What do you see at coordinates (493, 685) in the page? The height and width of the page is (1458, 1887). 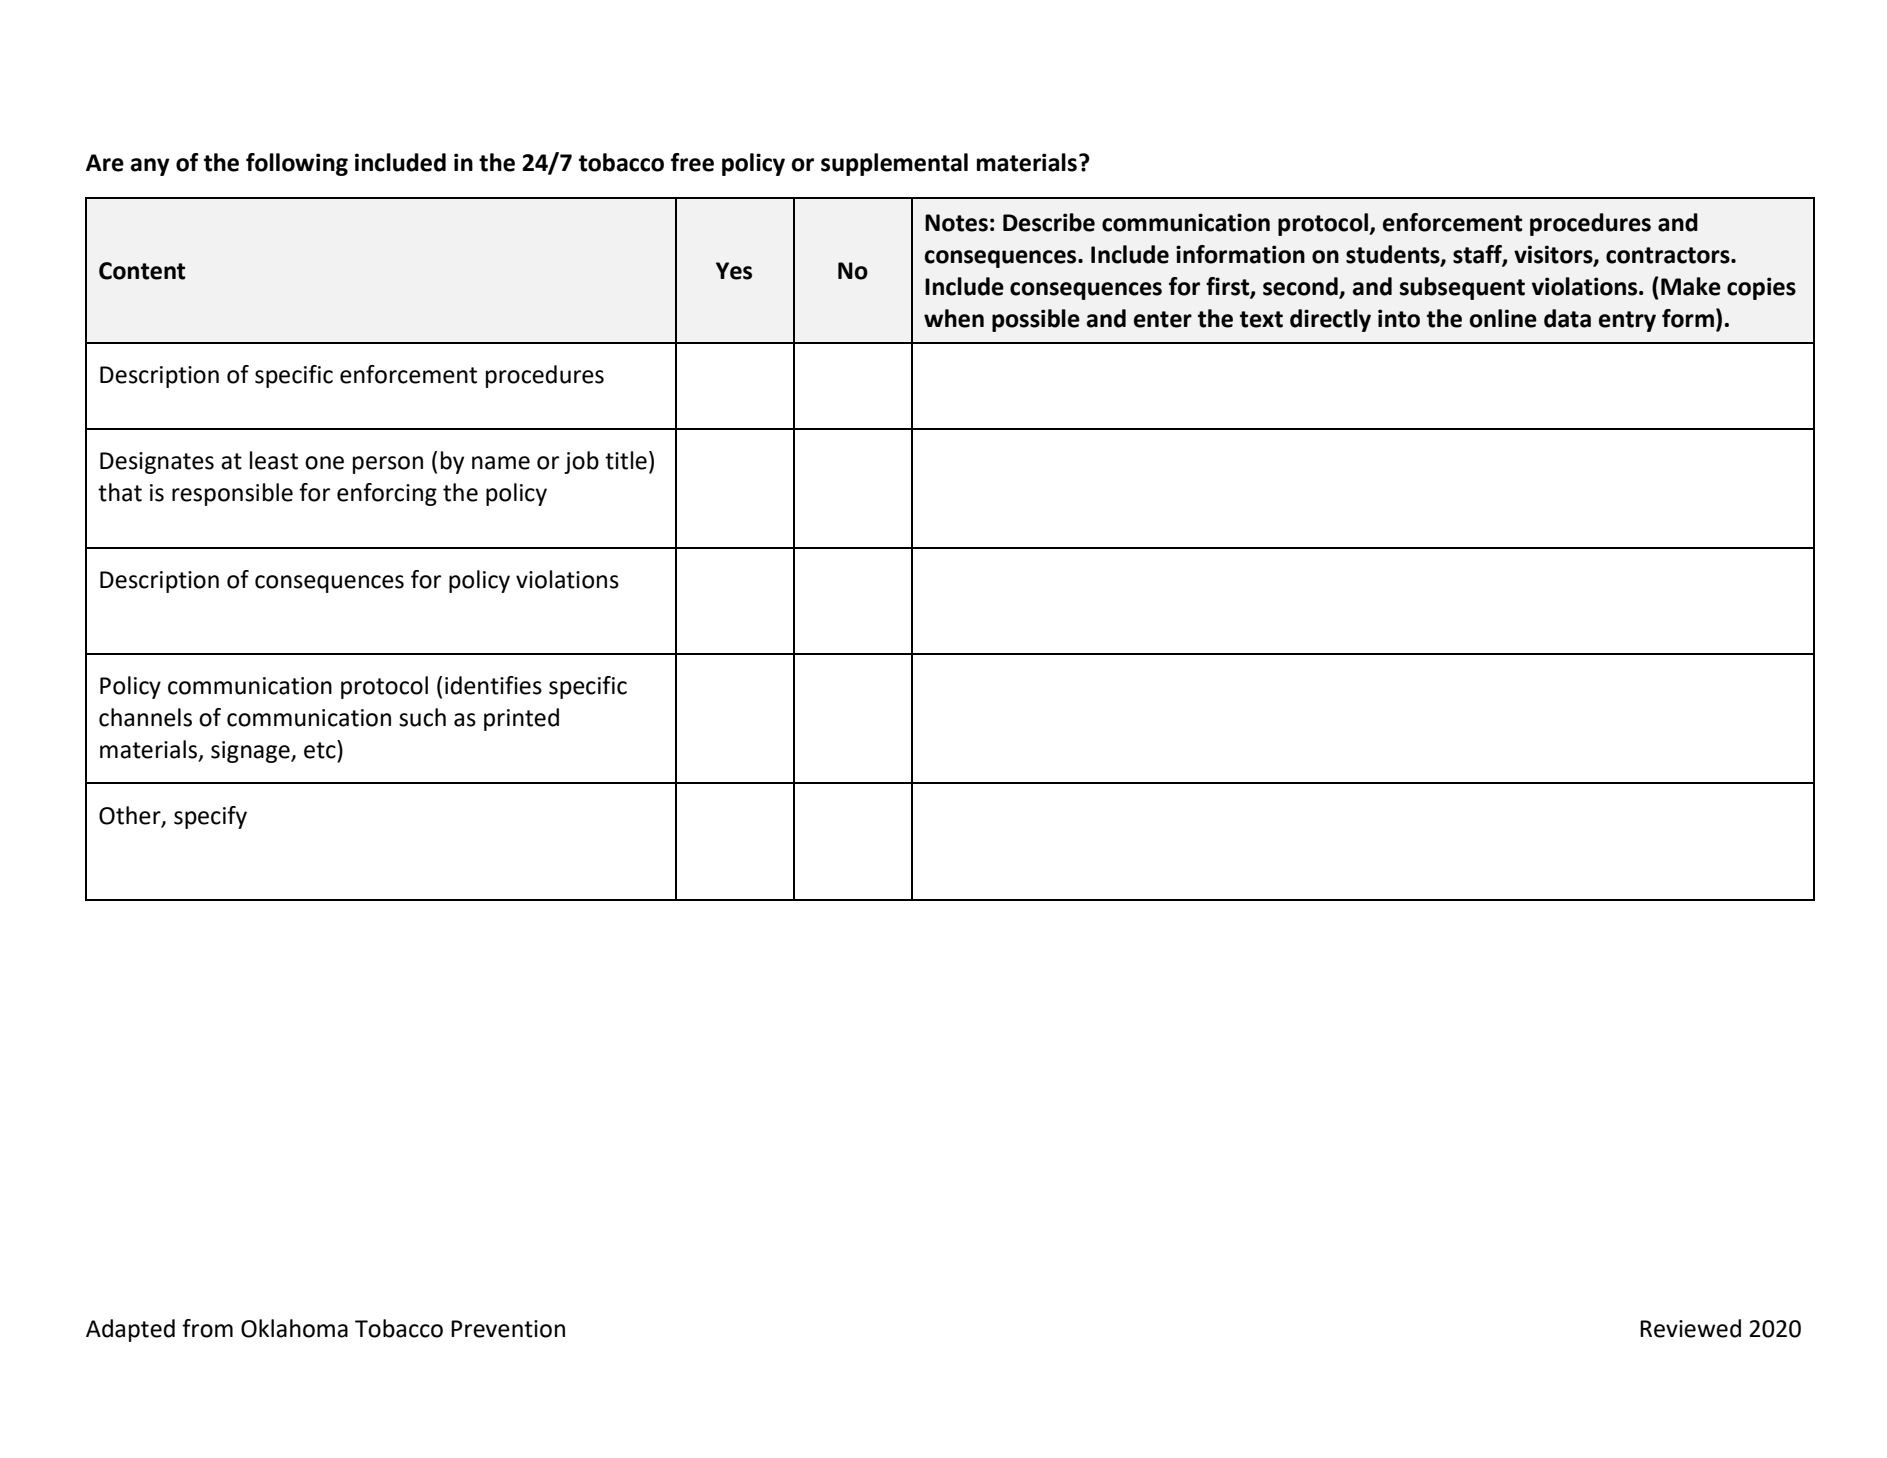 I see `identifies` at bounding box center [493, 685].
